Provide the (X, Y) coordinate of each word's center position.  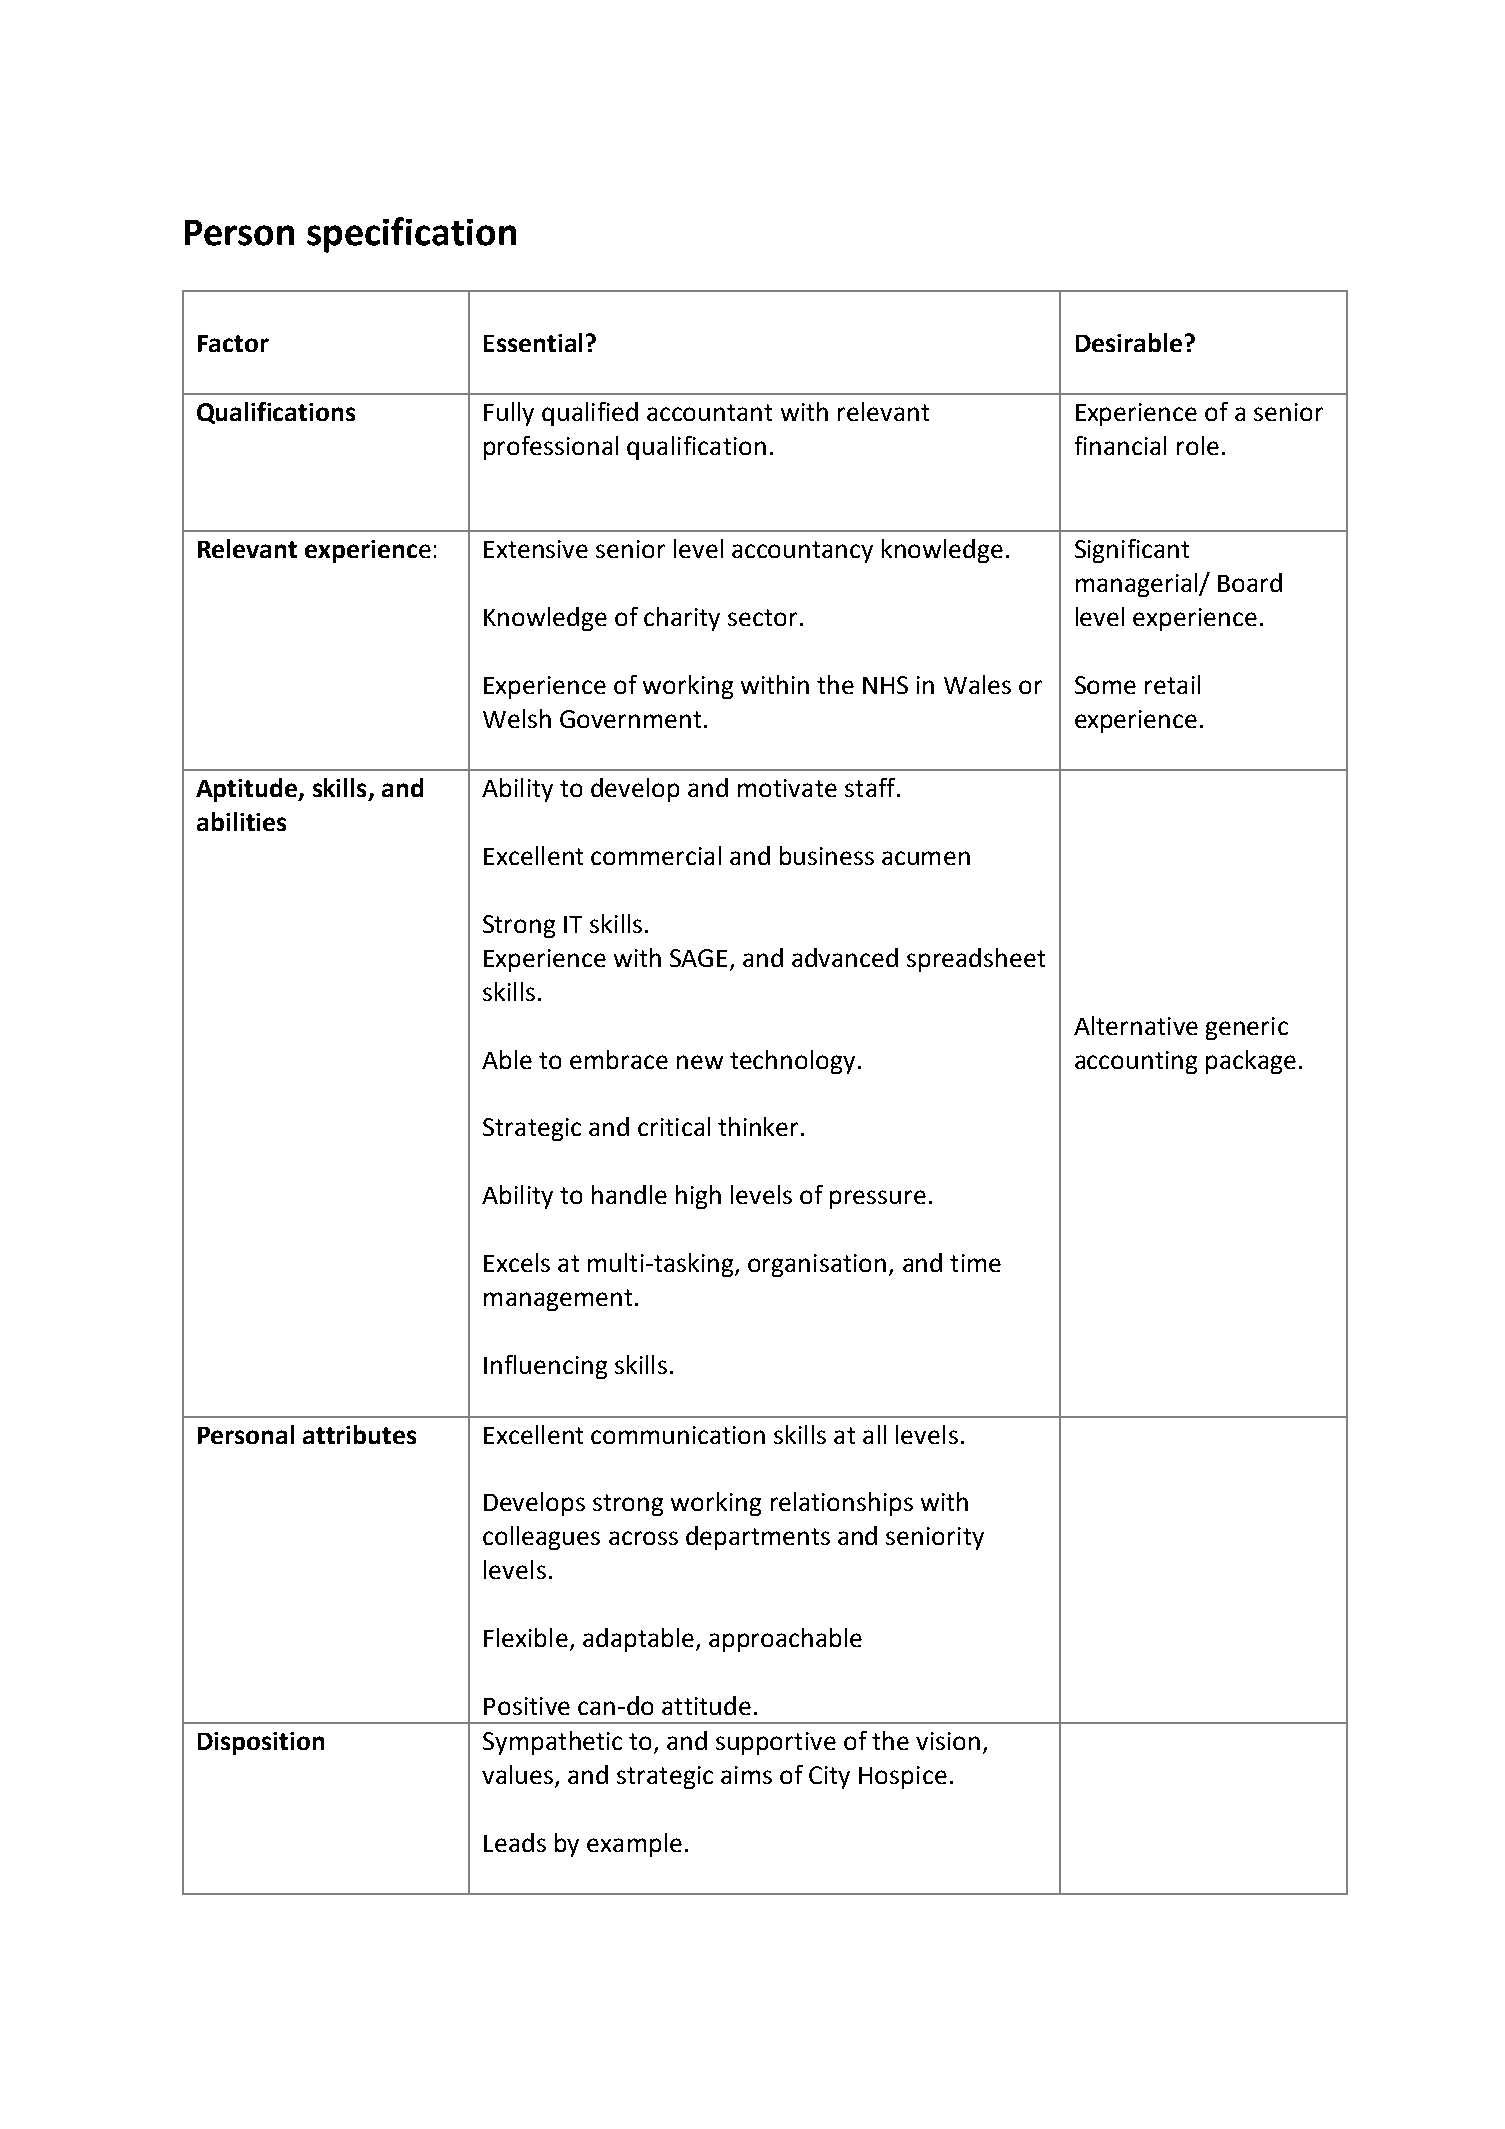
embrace (619, 1059)
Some (1105, 685)
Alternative (1136, 1025)
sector (762, 617)
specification (411, 235)
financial (1120, 445)
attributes (359, 1434)
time (975, 1263)
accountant (709, 412)
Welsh (517, 718)
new (700, 1062)
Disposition (261, 1743)
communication (678, 1435)
